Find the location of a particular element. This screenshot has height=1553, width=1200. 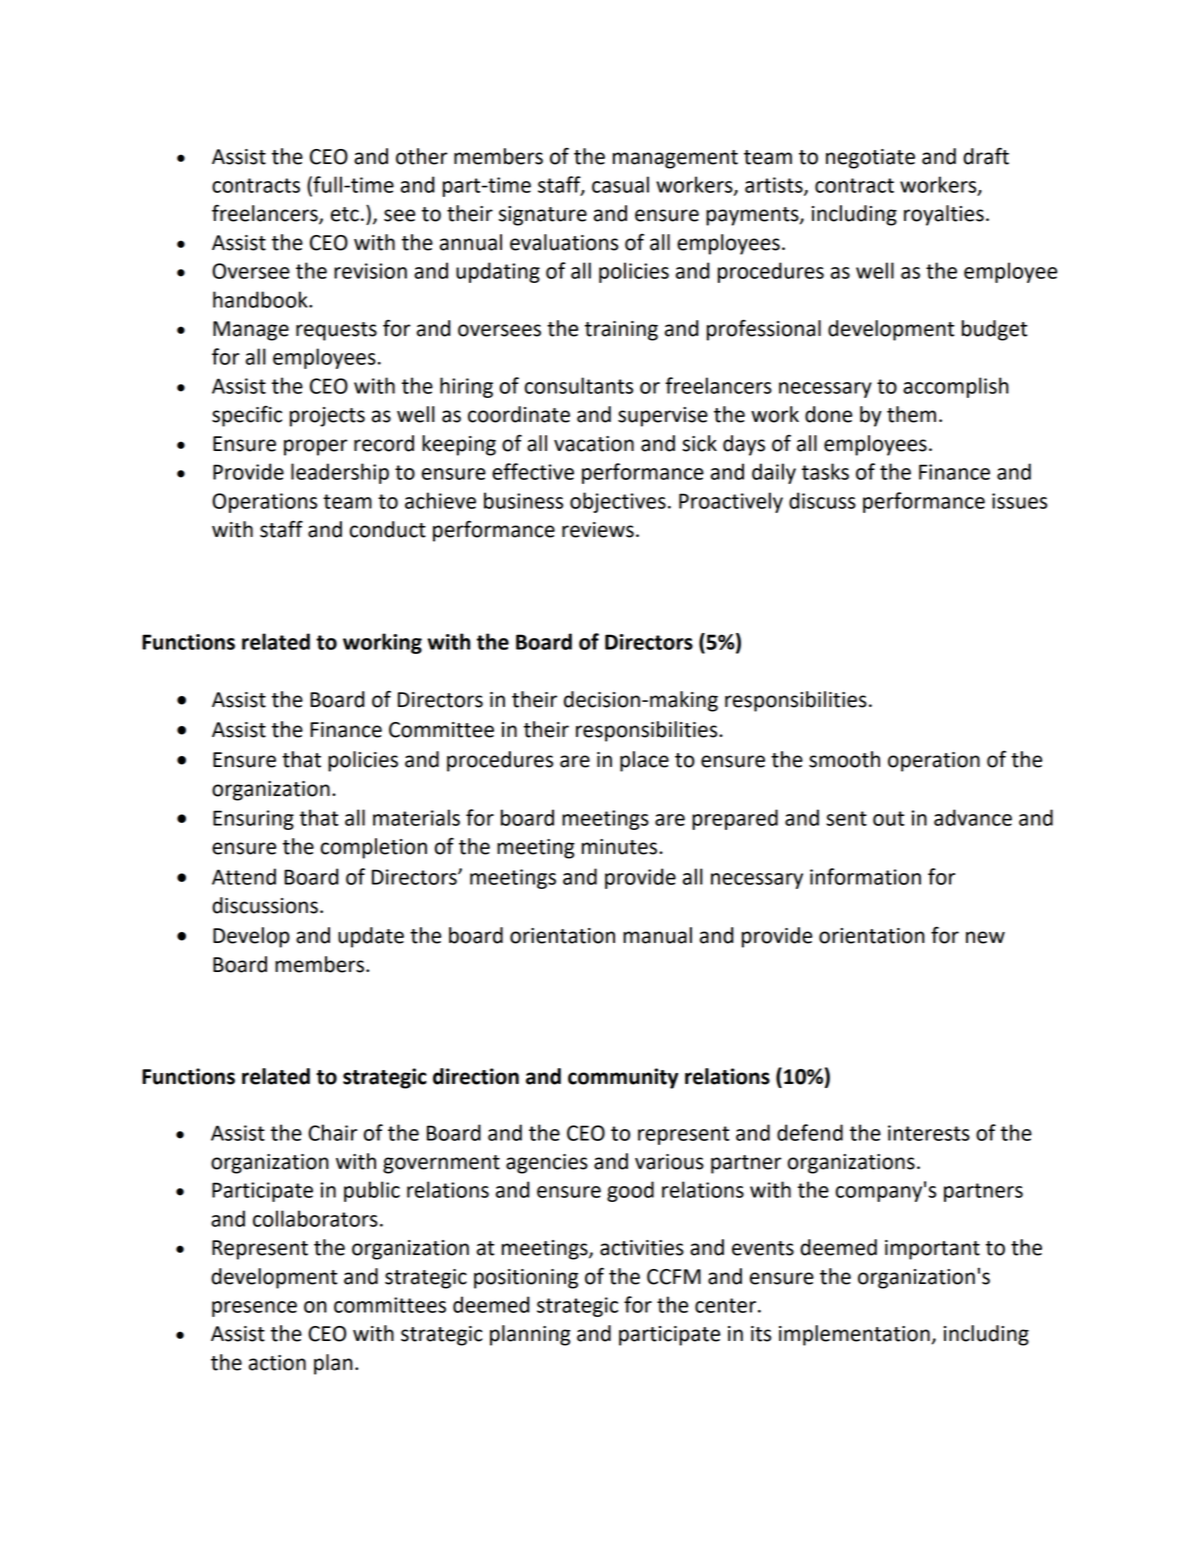

royalties is located at coordinates (944, 215).
